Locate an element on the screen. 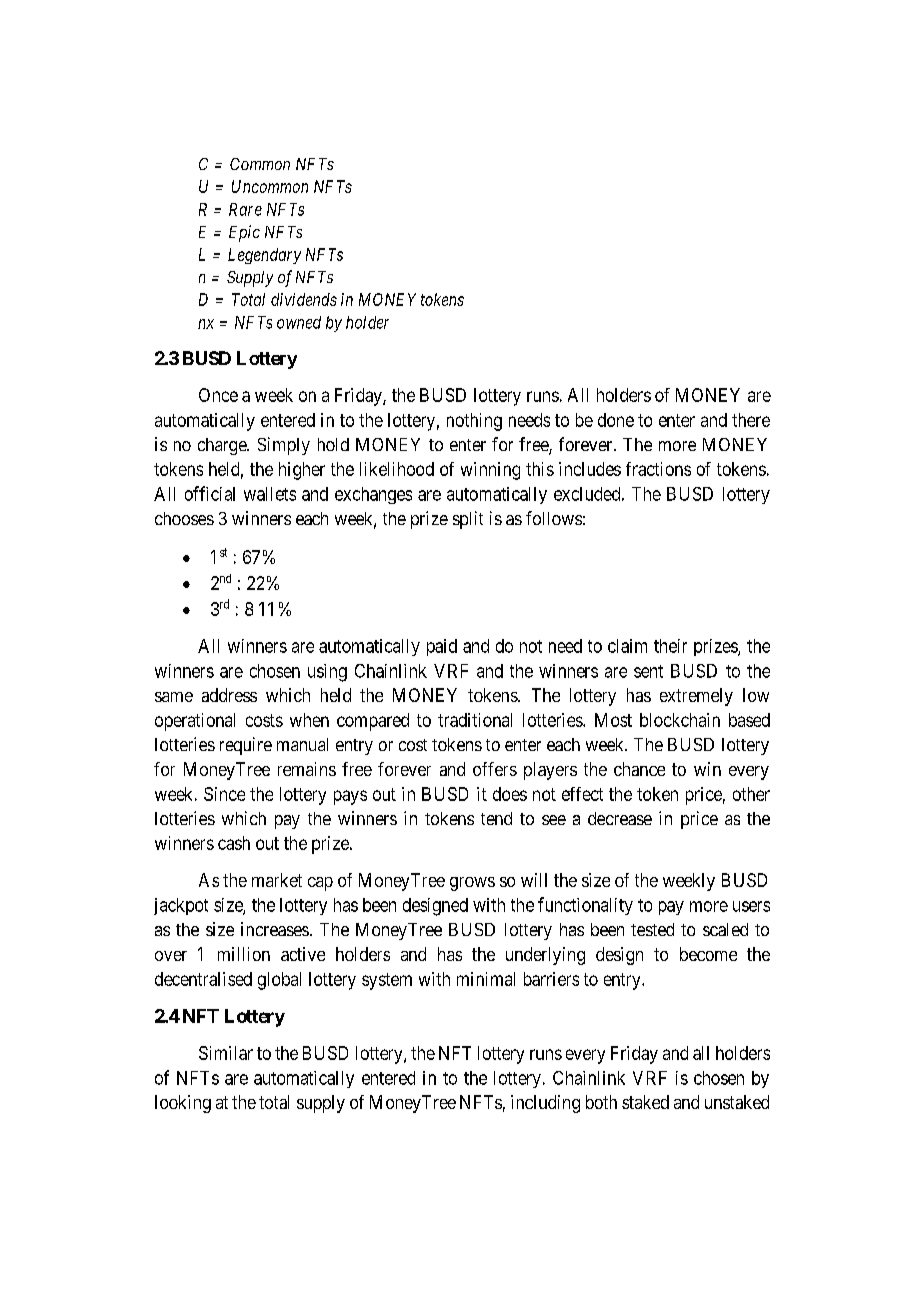  Epic is located at coordinates (244, 233).
